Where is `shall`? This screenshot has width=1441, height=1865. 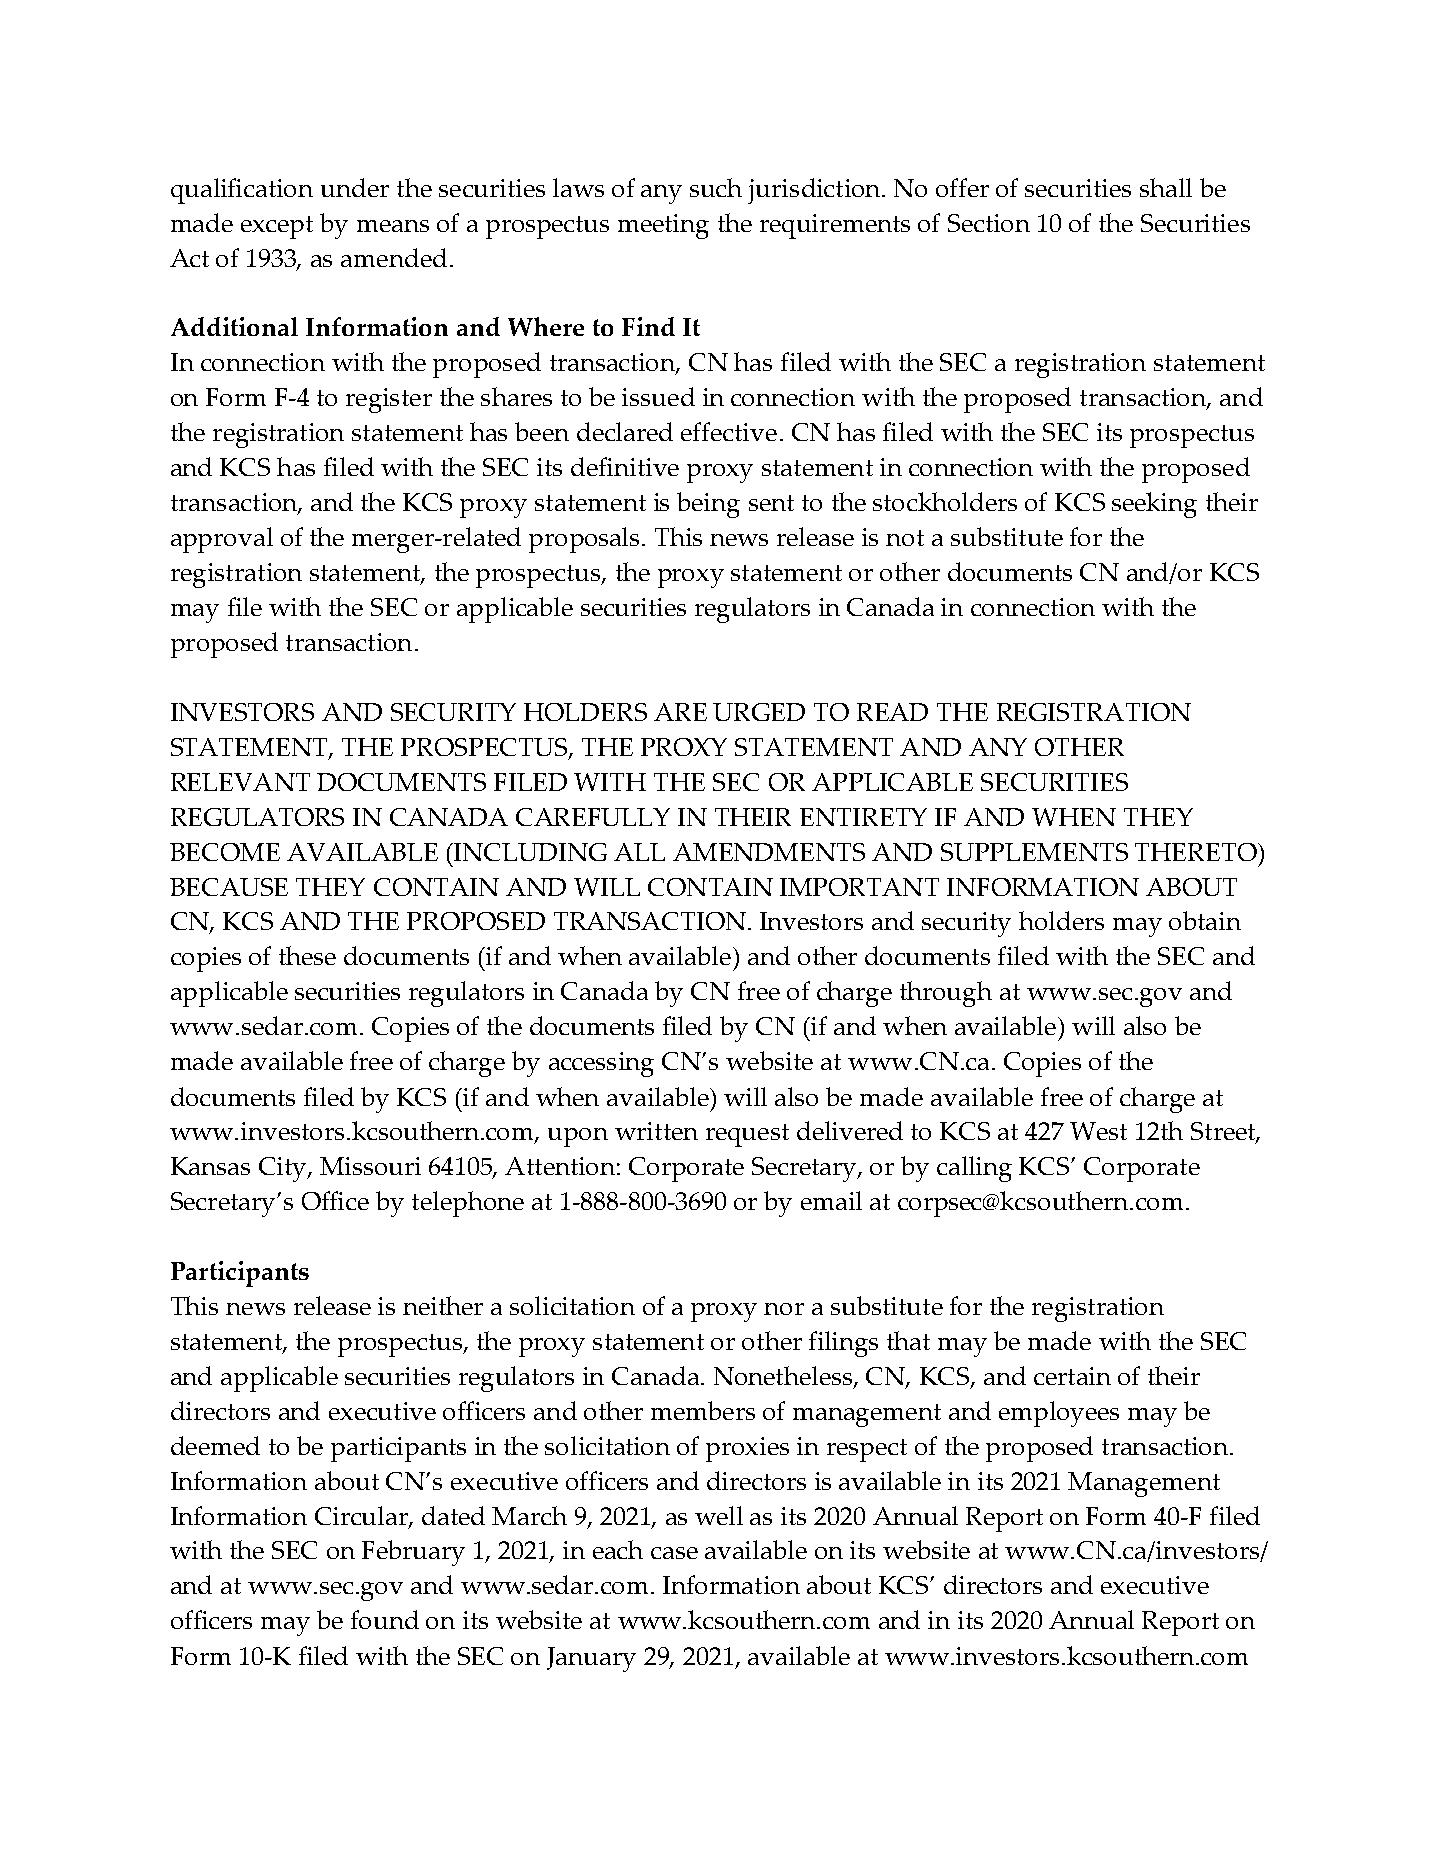 shall is located at coordinates (1166, 187).
